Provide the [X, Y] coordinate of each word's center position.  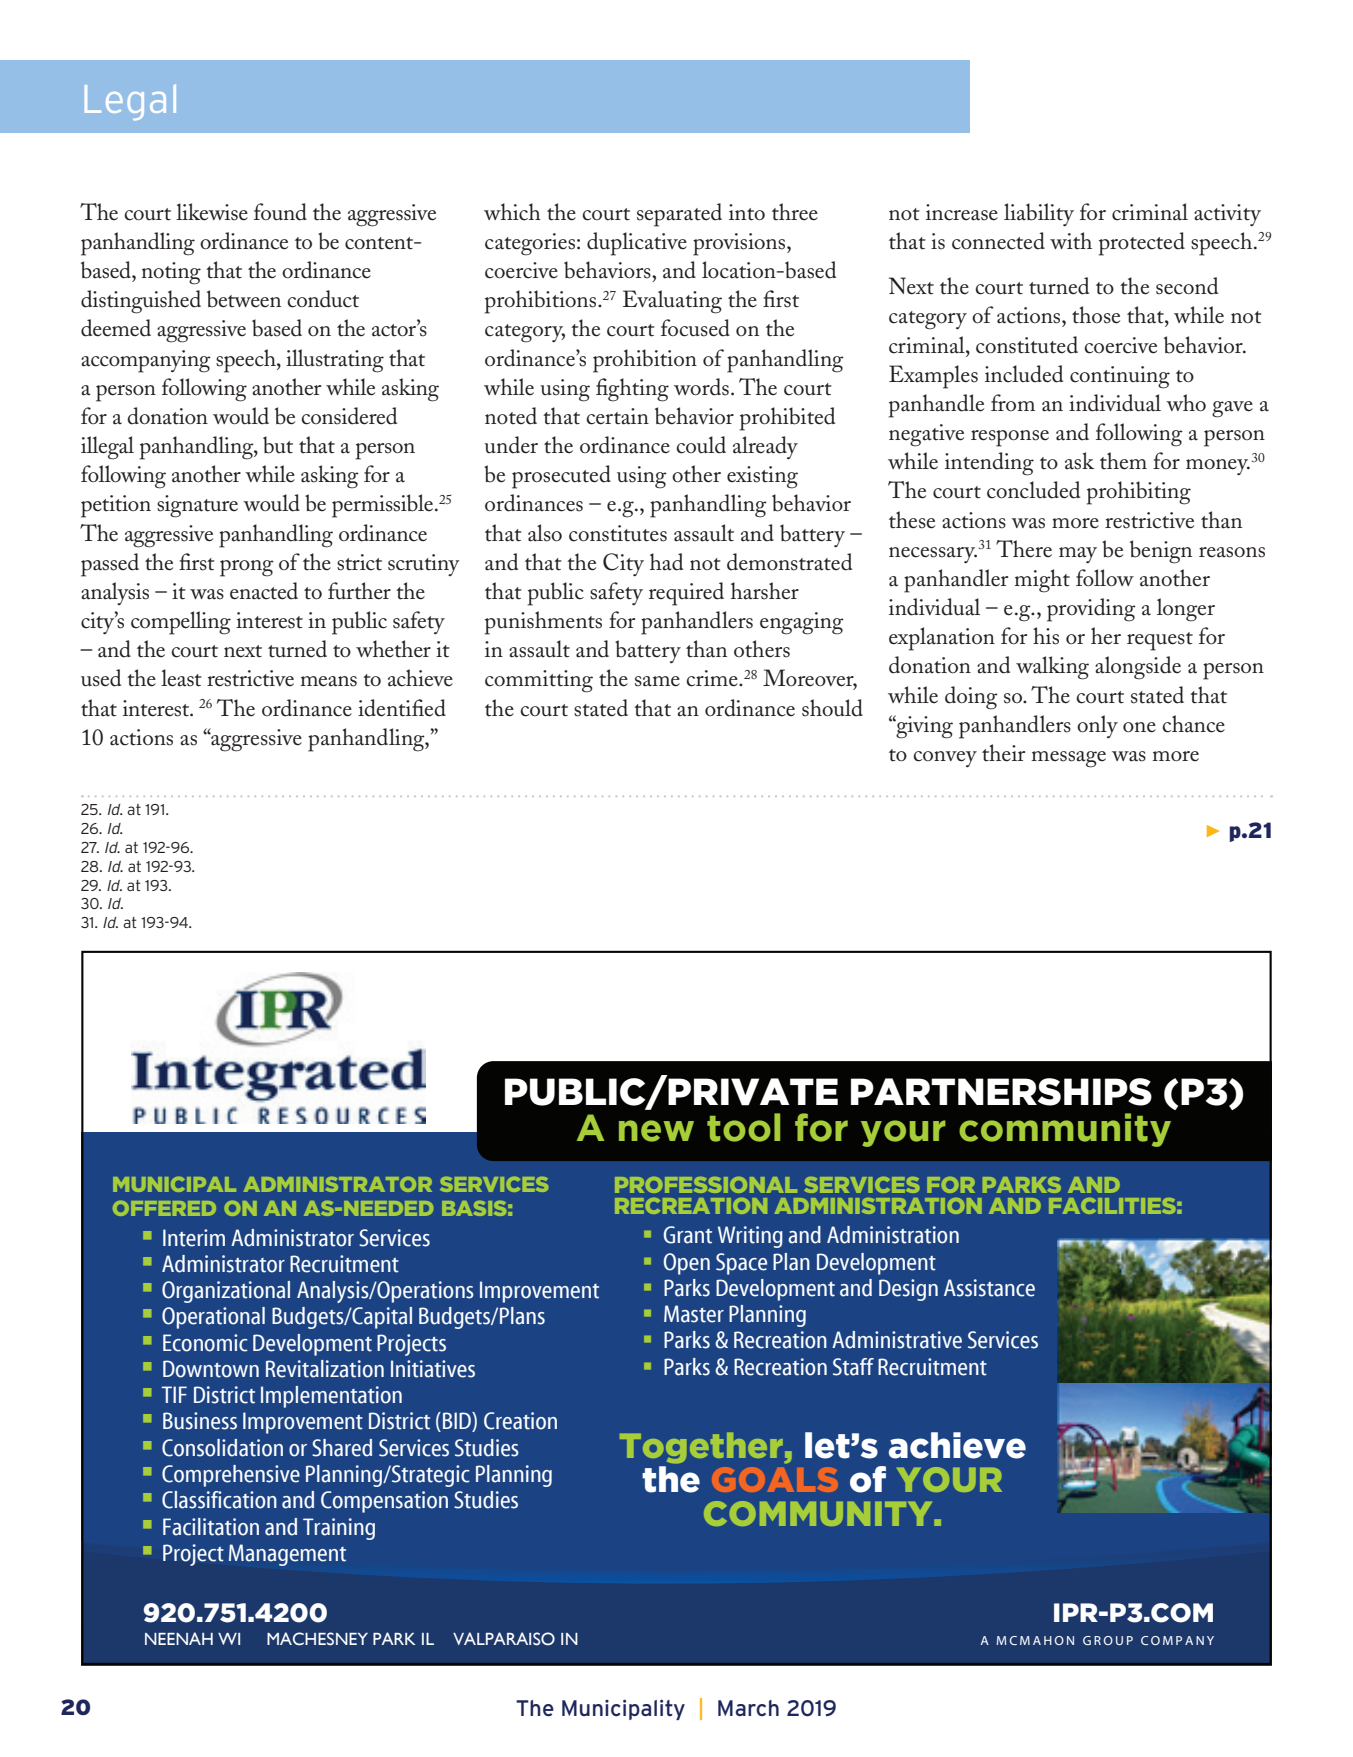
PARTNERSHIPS [1001, 1092]
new [656, 1131]
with [1071, 241]
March [748, 1708]
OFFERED [164, 1208]
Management [287, 1555]
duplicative [637, 244]
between [244, 299]
